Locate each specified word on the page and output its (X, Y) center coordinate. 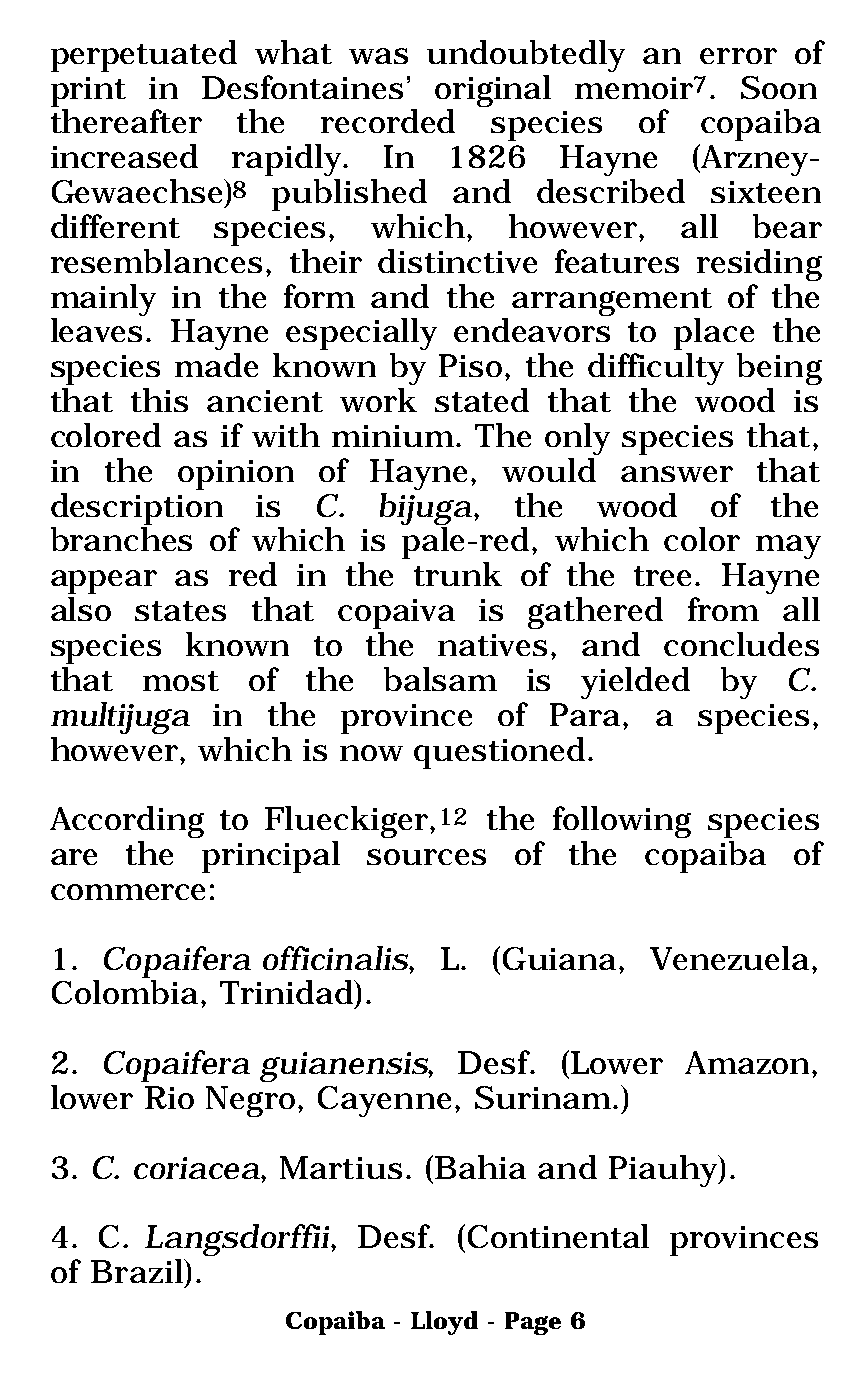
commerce (128, 892)
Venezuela (731, 958)
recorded (388, 121)
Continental (558, 1236)
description (137, 509)
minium (393, 436)
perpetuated (144, 56)
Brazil (139, 1272)
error (738, 56)
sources (426, 857)
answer (677, 474)
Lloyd (444, 1323)
